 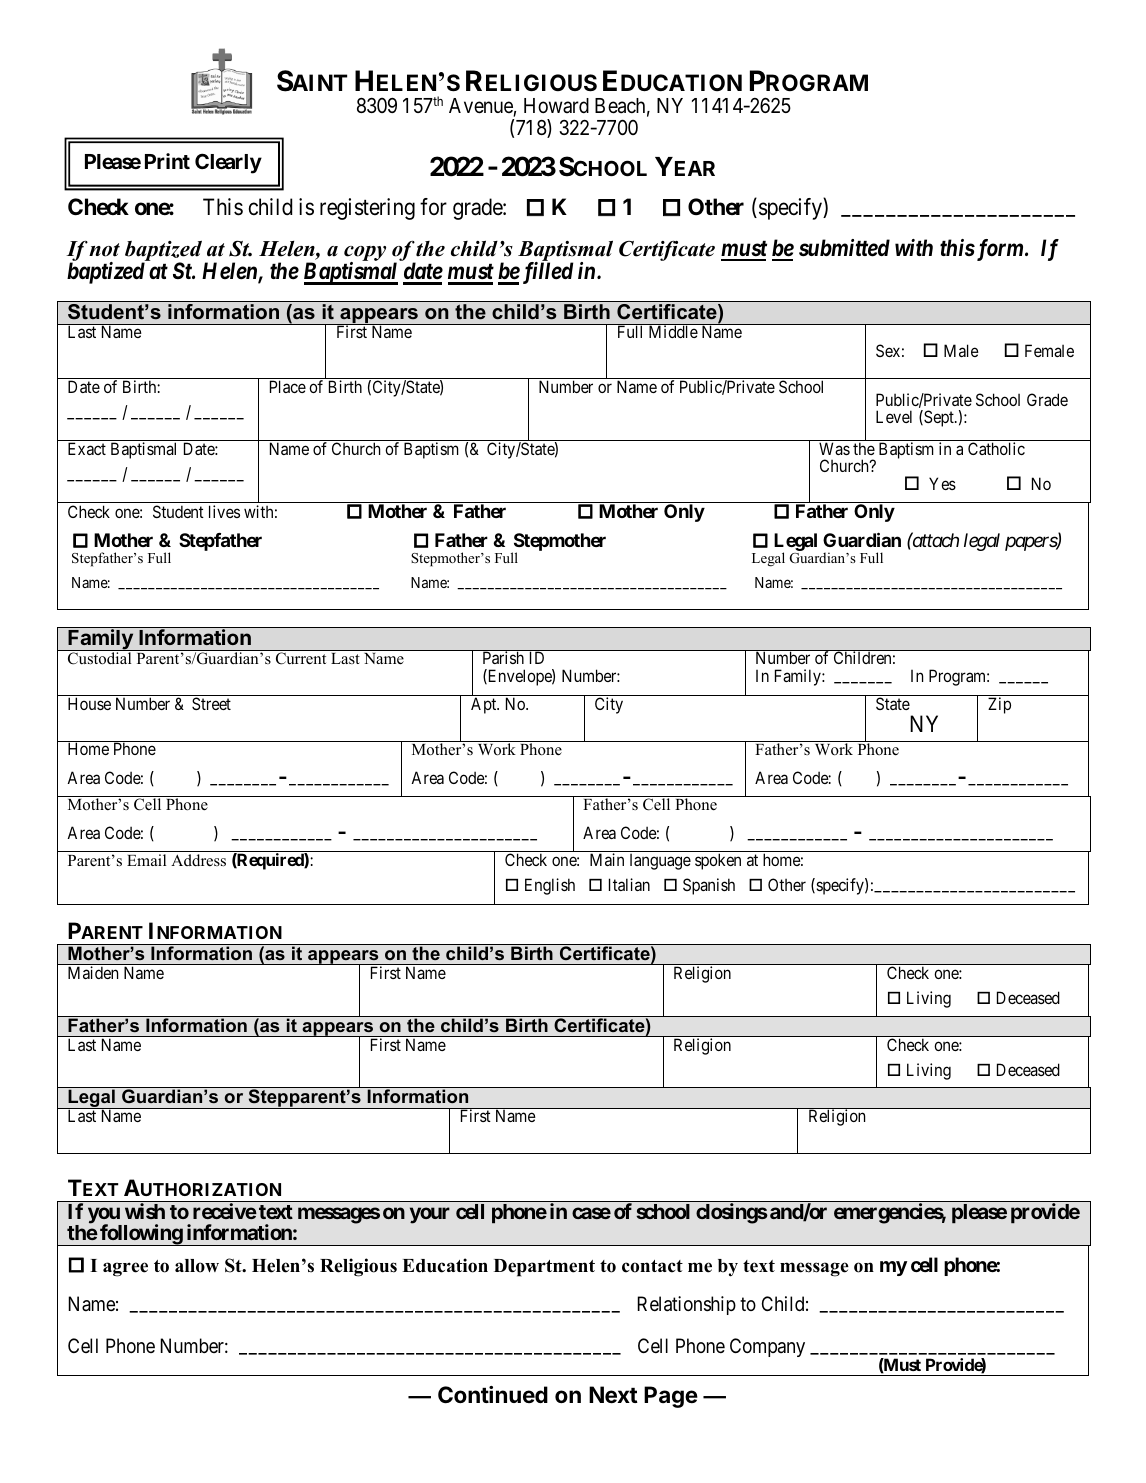 What do you see at coordinates (672, 331) in the page?
I see `Middle` at bounding box center [672, 331].
